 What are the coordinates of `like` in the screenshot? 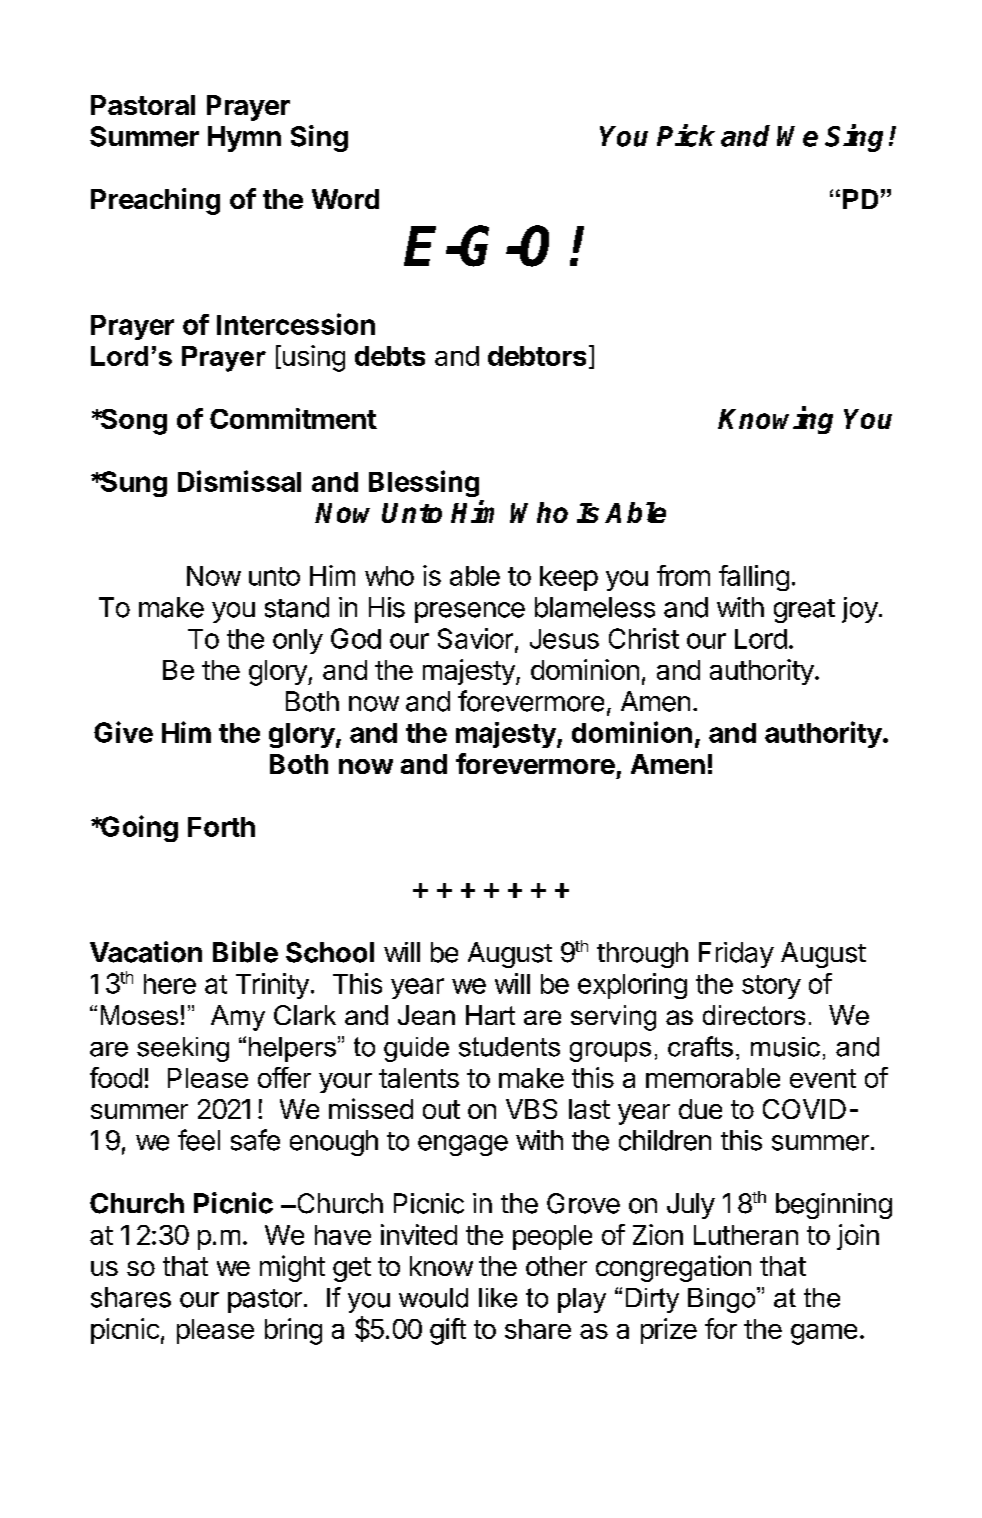 It's located at (498, 1298).
